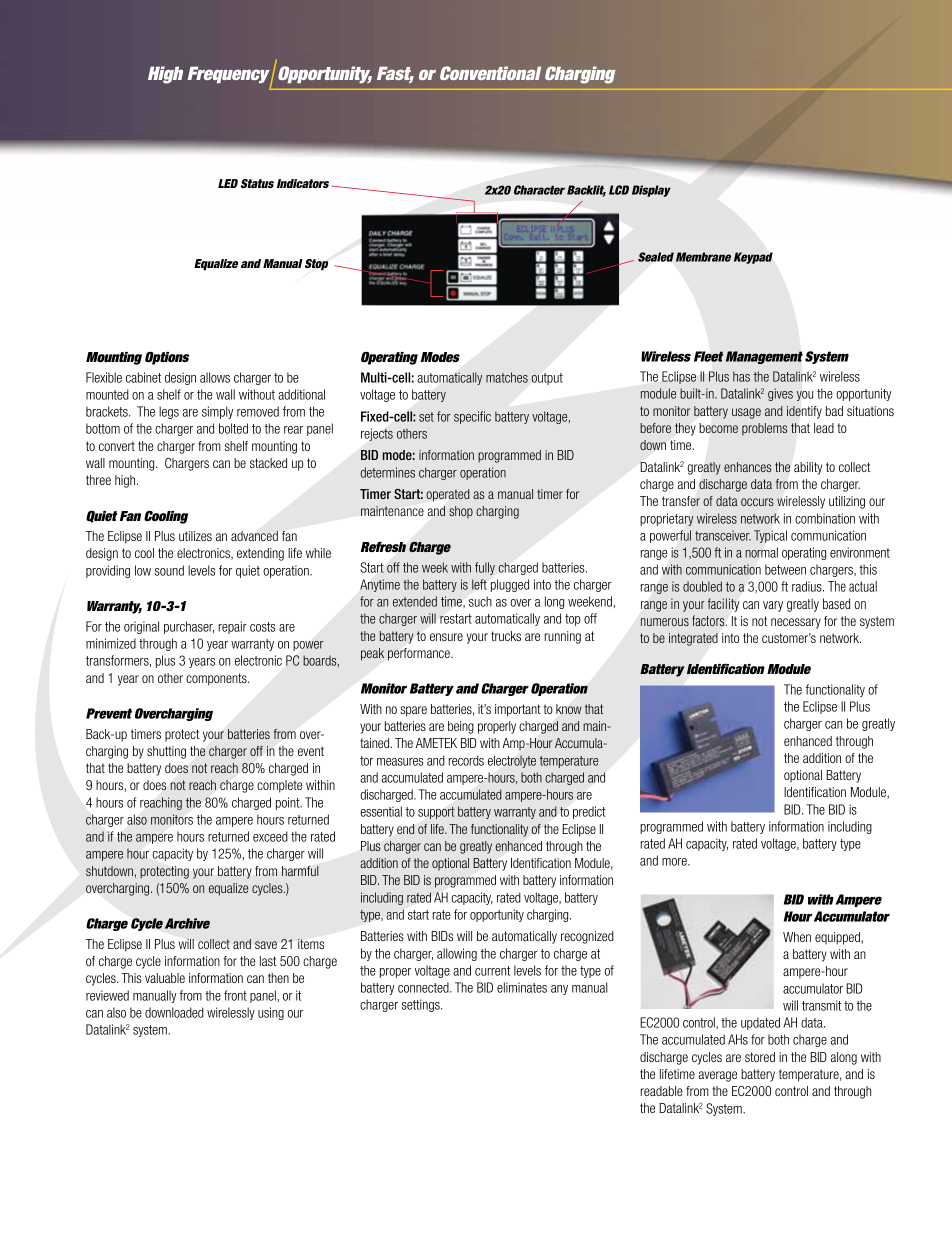  What do you see at coordinates (760, 1057) in the document?
I see `stored` at bounding box center [760, 1057].
